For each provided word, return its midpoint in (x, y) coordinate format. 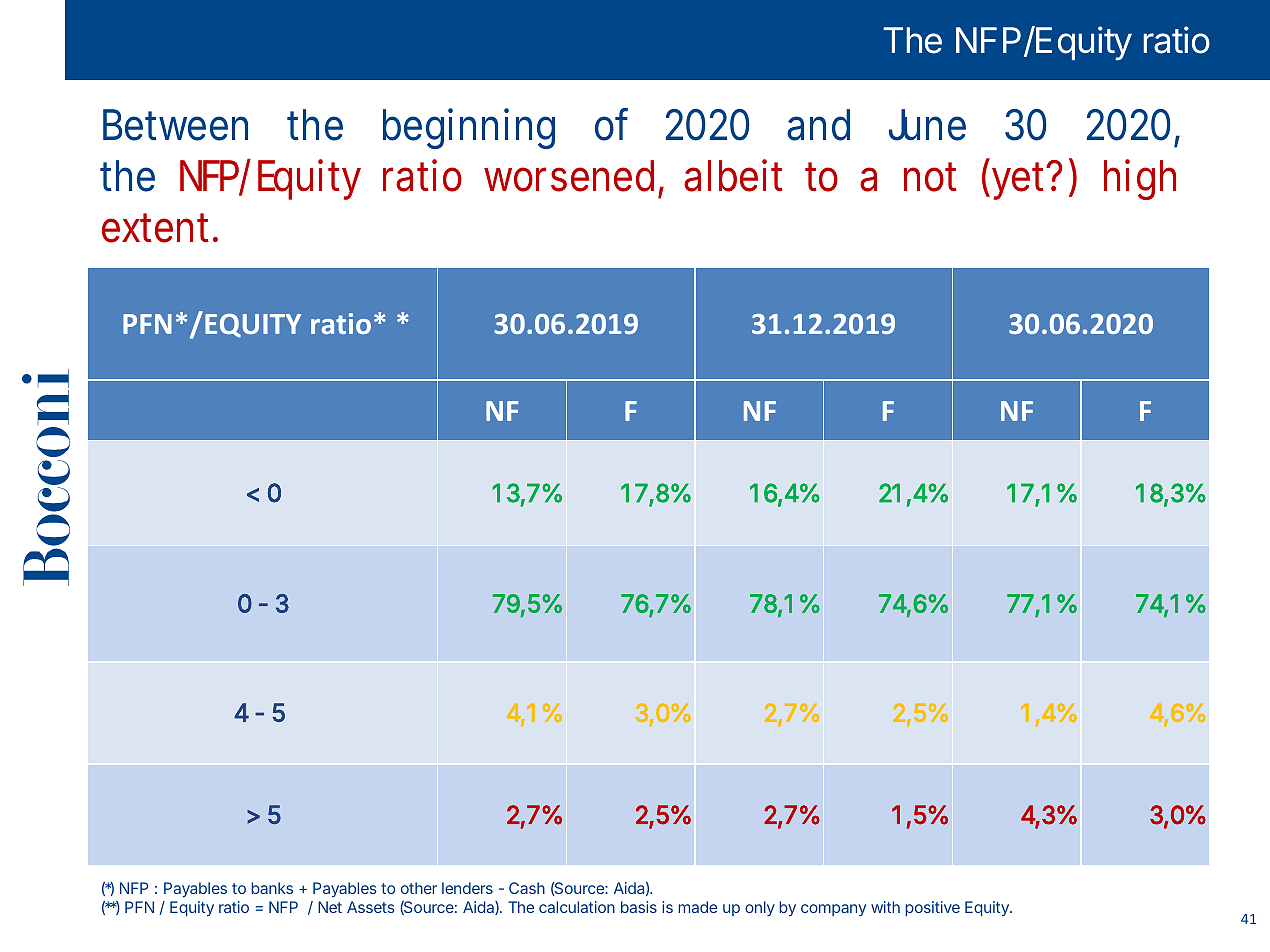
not (930, 177)
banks (272, 888)
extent (160, 228)
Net (330, 907)
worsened (574, 177)
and (818, 125)
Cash (527, 888)
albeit (733, 175)
